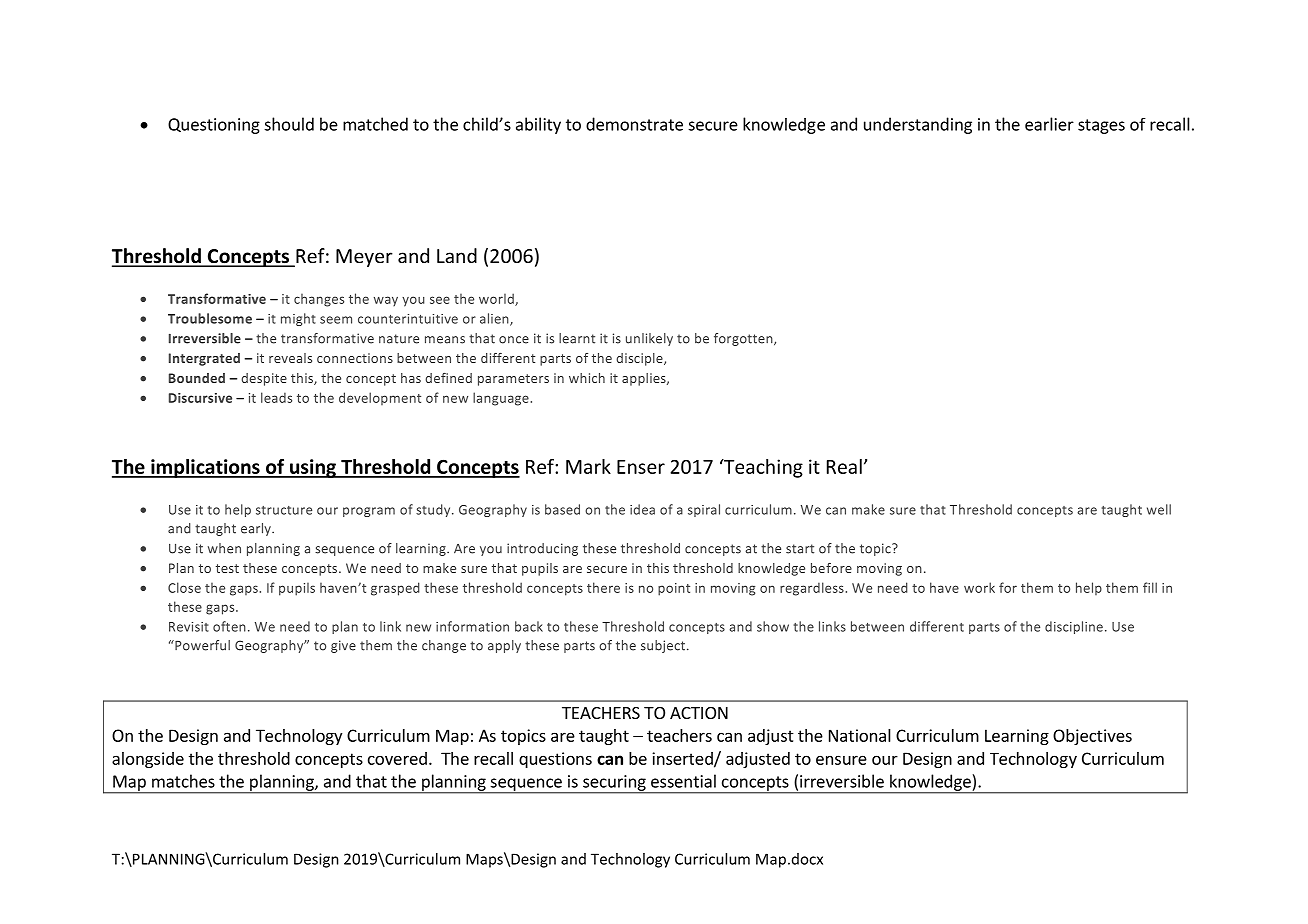 The height and width of the document is (924, 1308). I want to click on demonstrate, so click(634, 124).
